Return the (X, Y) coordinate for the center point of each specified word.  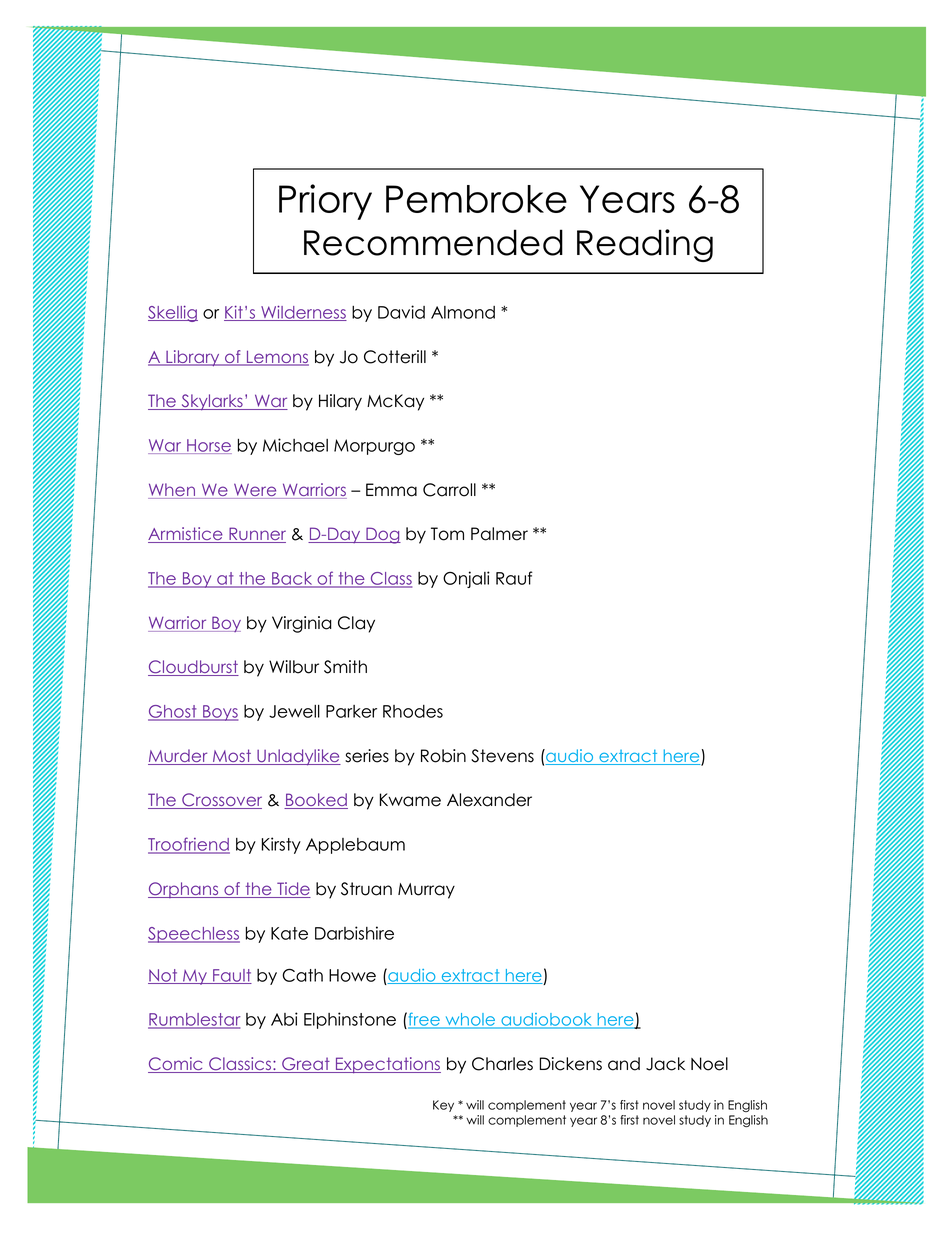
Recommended (433, 242)
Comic (176, 1065)
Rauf (514, 578)
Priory (325, 202)
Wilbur (294, 667)
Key (443, 1106)
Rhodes (413, 711)
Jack (665, 1064)
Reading (645, 245)
